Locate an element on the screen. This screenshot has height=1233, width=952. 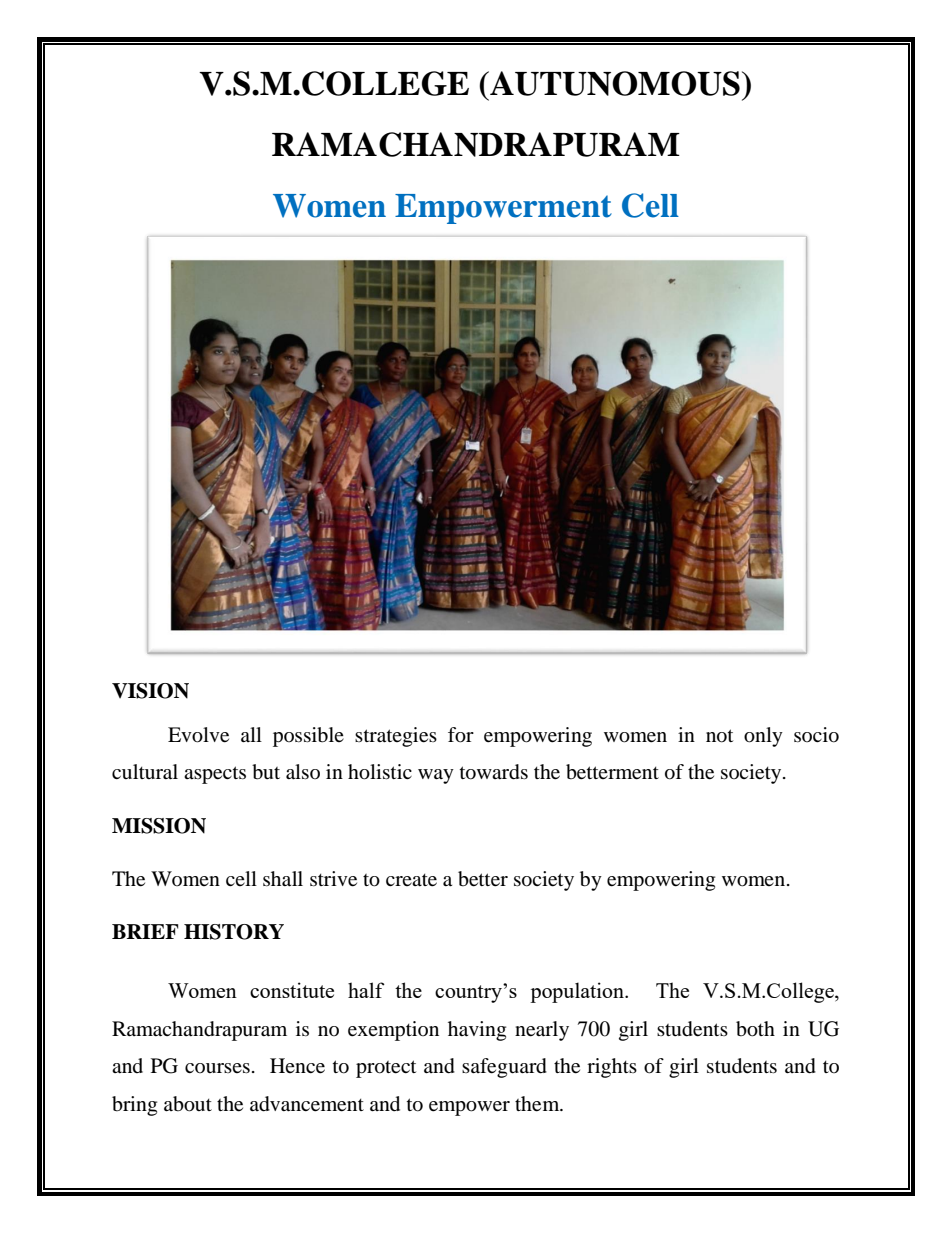
VISION is located at coordinates (150, 691).
